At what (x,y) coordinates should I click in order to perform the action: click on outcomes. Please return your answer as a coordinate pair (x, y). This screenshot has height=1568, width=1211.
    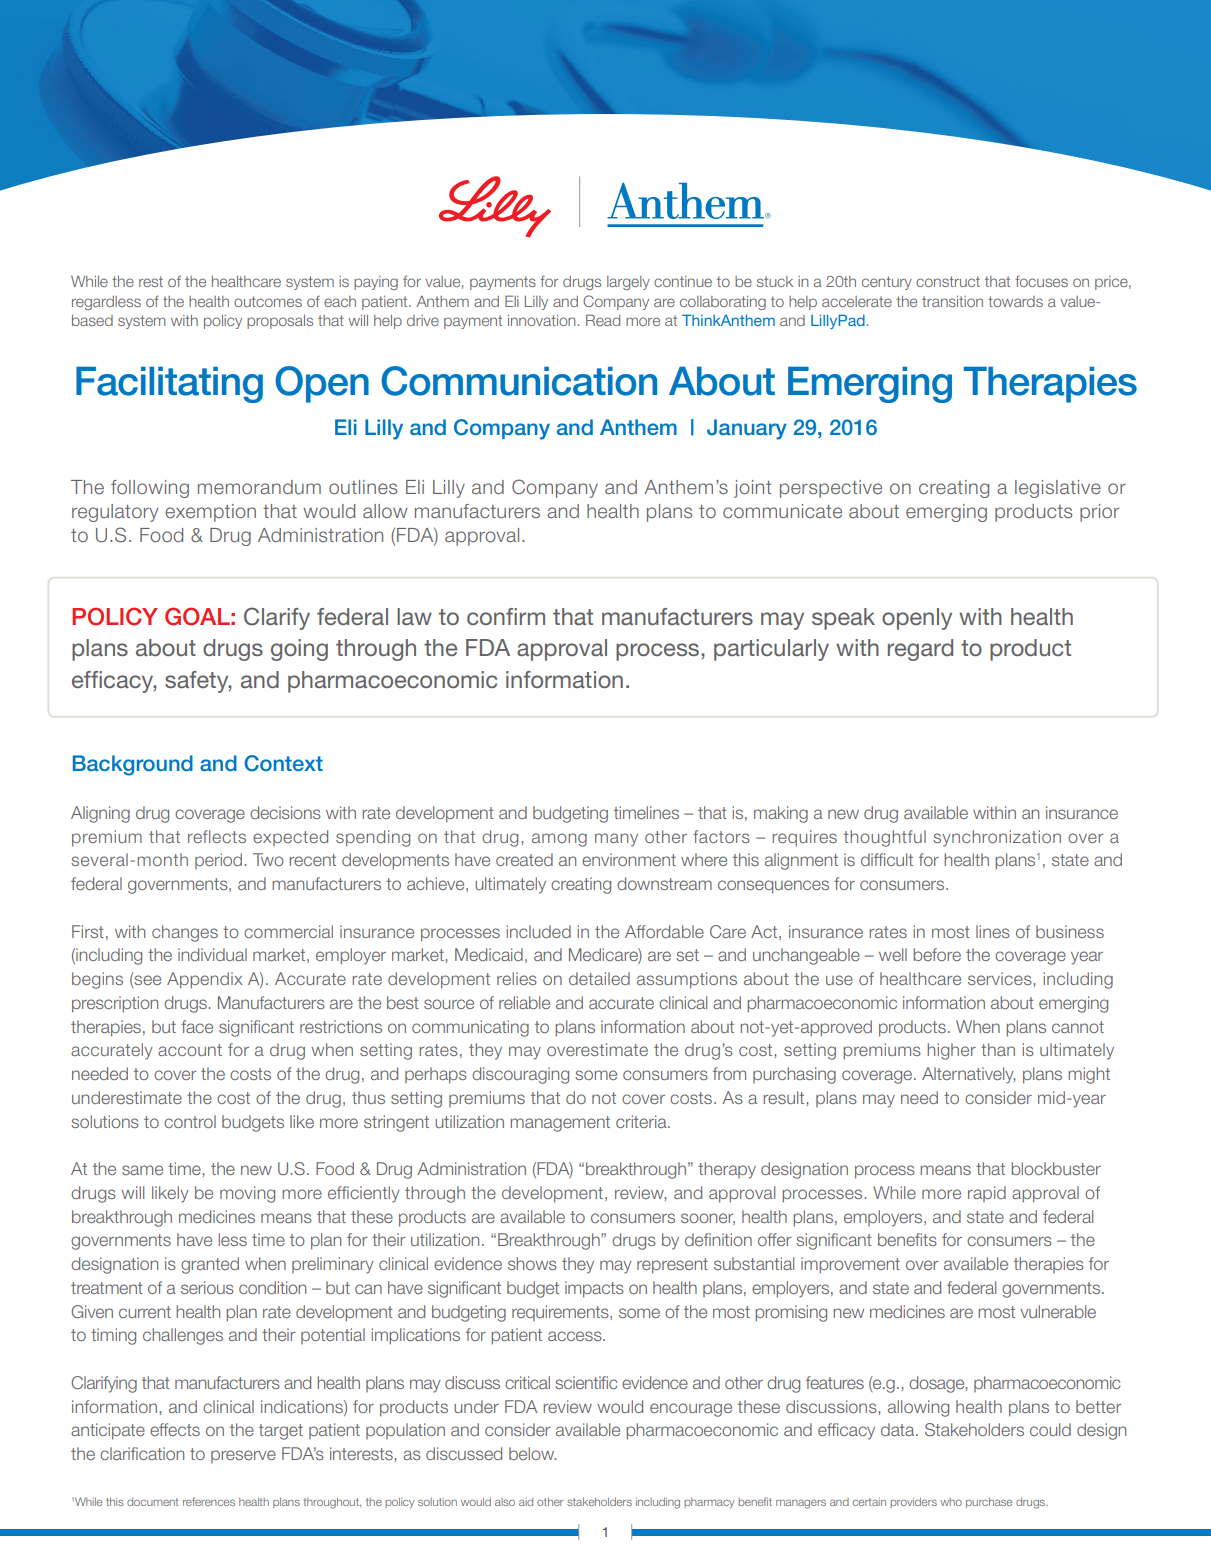
    Looking at the image, I should click on (268, 301).
